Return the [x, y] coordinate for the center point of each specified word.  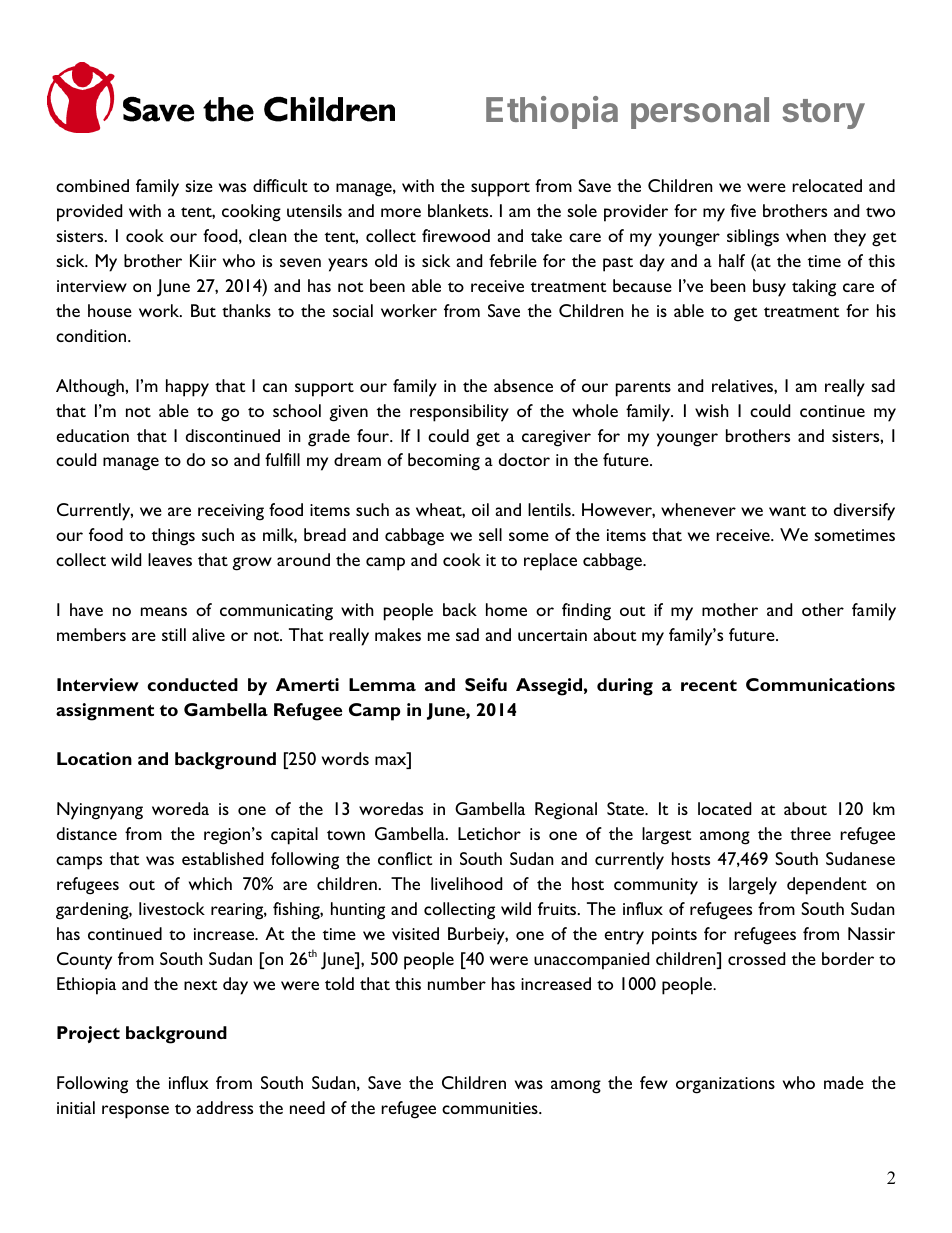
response [135, 1112]
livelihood [466, 883]
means [164, 611]
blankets [459, 210]
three [810, 833]
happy [187, 388]
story [823, 114]
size [199, 186]
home [506, 609]
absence [523, 385]
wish [712, 410]
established [222, 858]
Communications [820, 684]
